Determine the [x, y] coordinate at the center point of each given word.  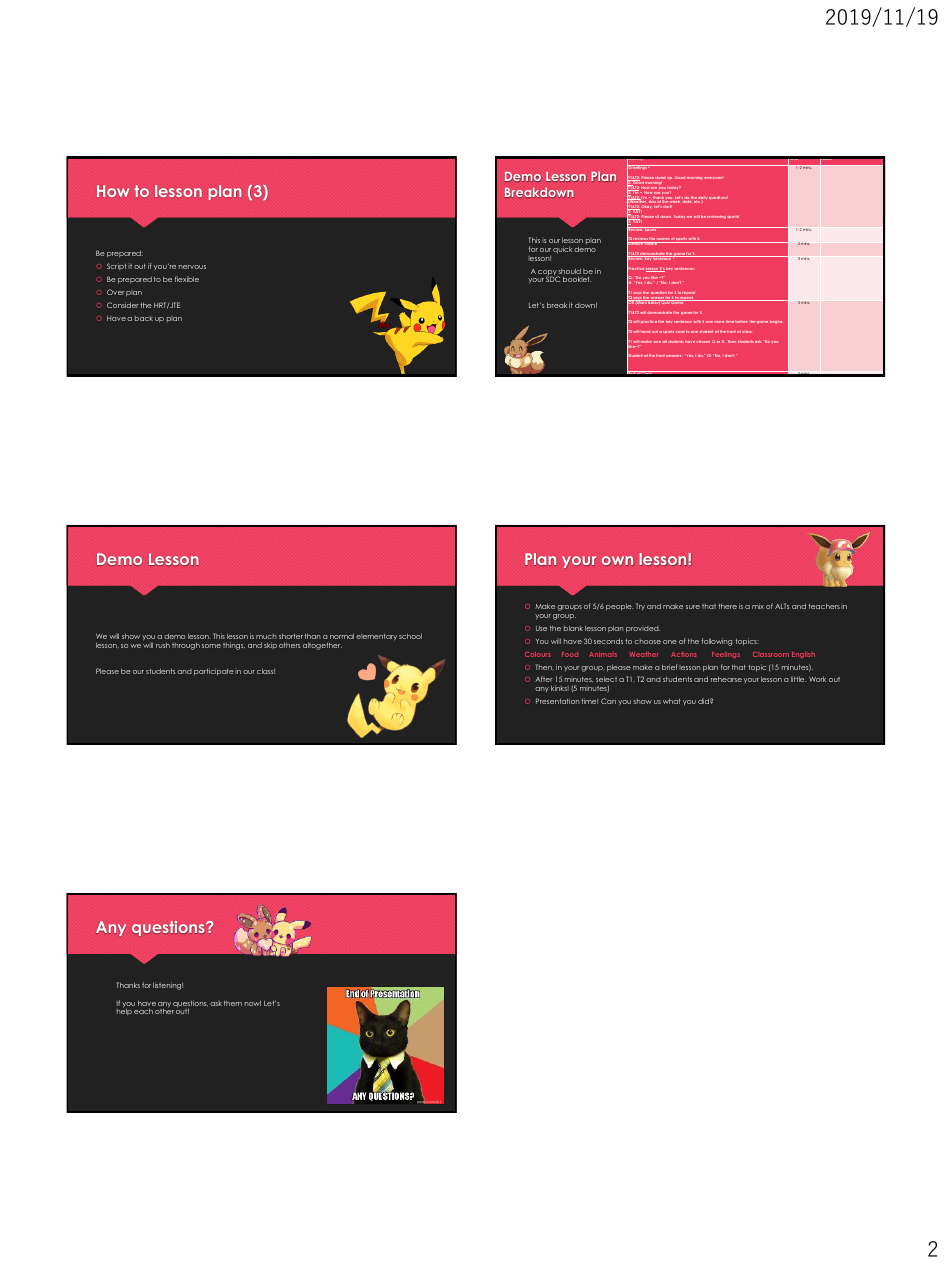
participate [214, 671]
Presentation [558, 701]
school [410, 636]
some [211, 646]
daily [703, 199]
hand [645, 332]
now [253, 1003]
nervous [192, 267]
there [727, 606]
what [672, 701]
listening [168, 986]
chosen [703, 341]
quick [563, 249]
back [144, 318]
